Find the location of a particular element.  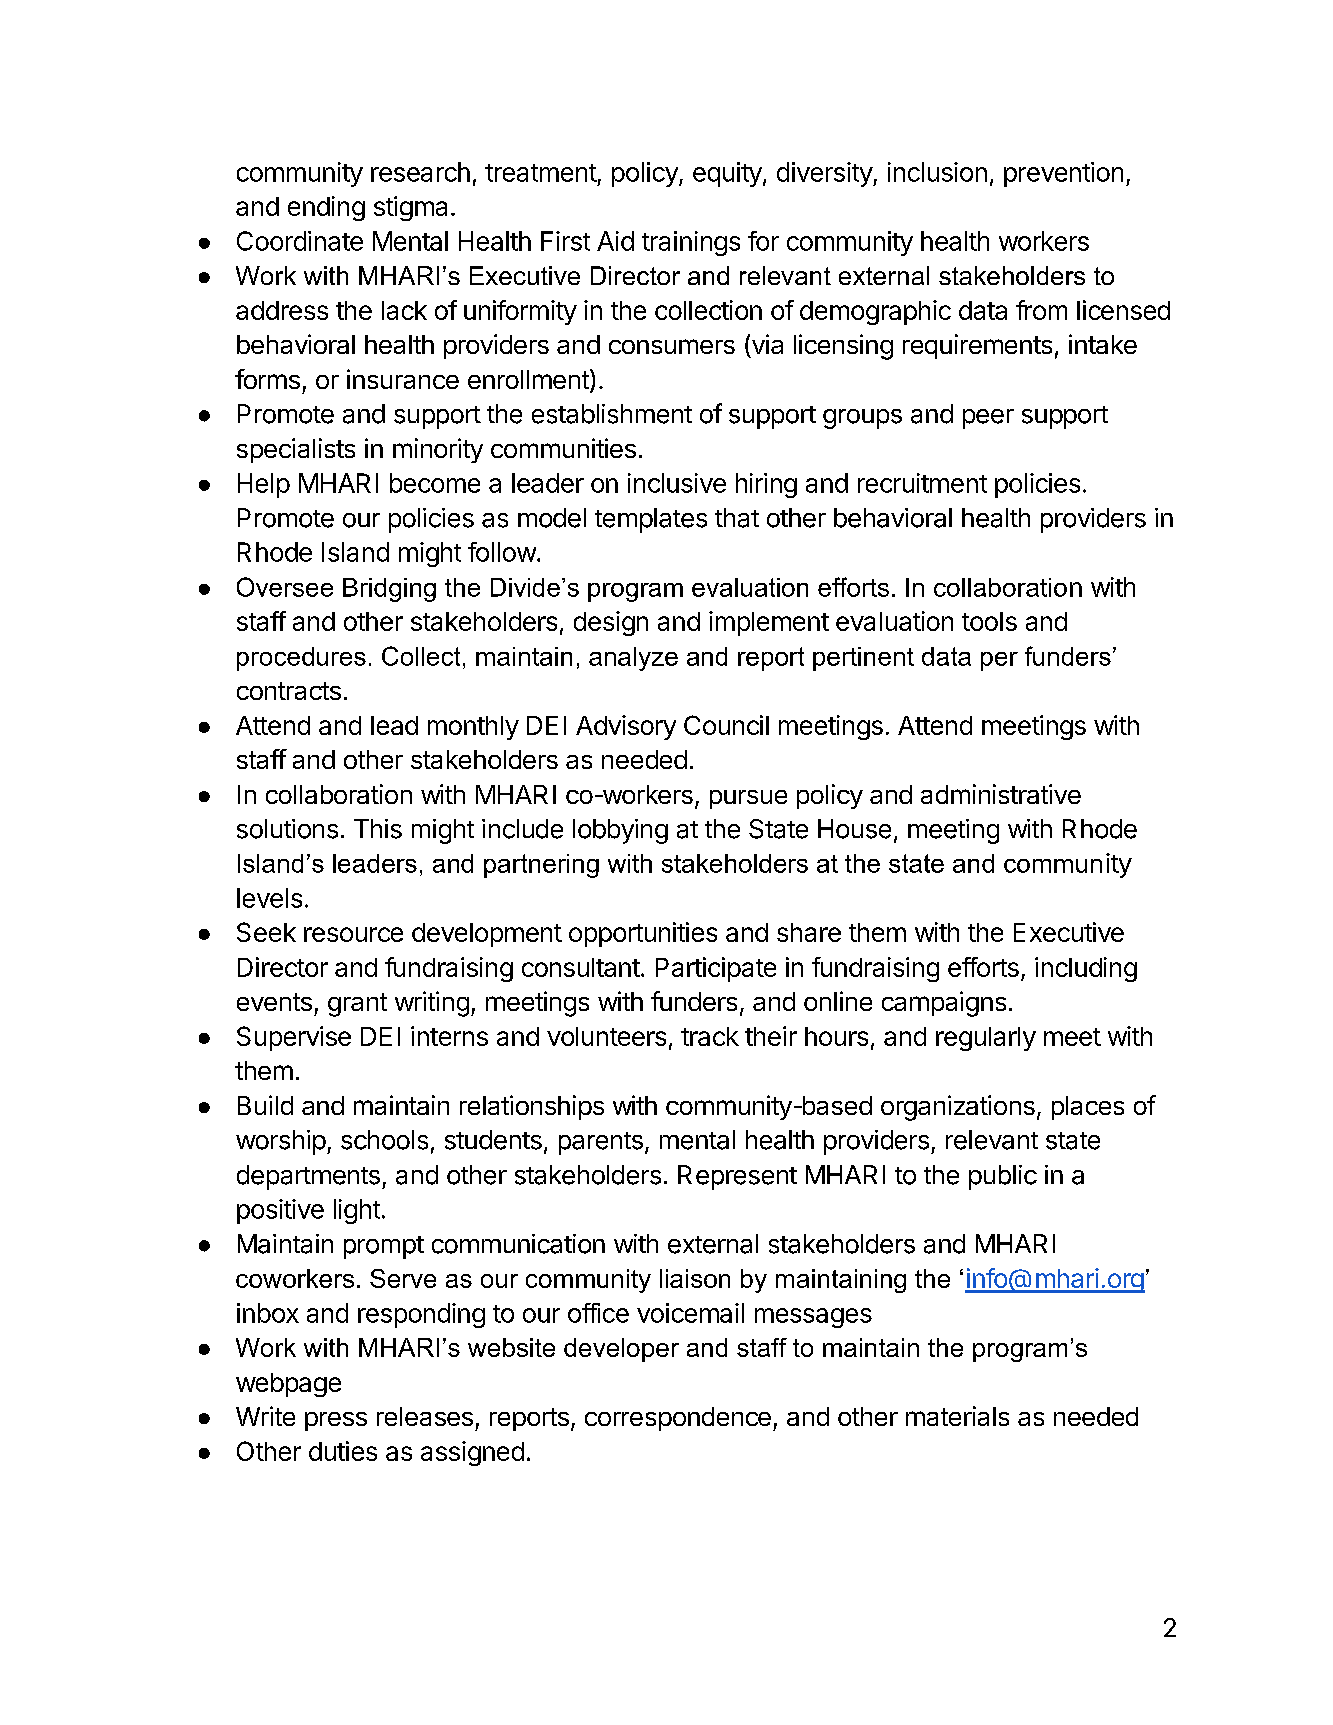

trainings is located at coordinates (691, 243).
